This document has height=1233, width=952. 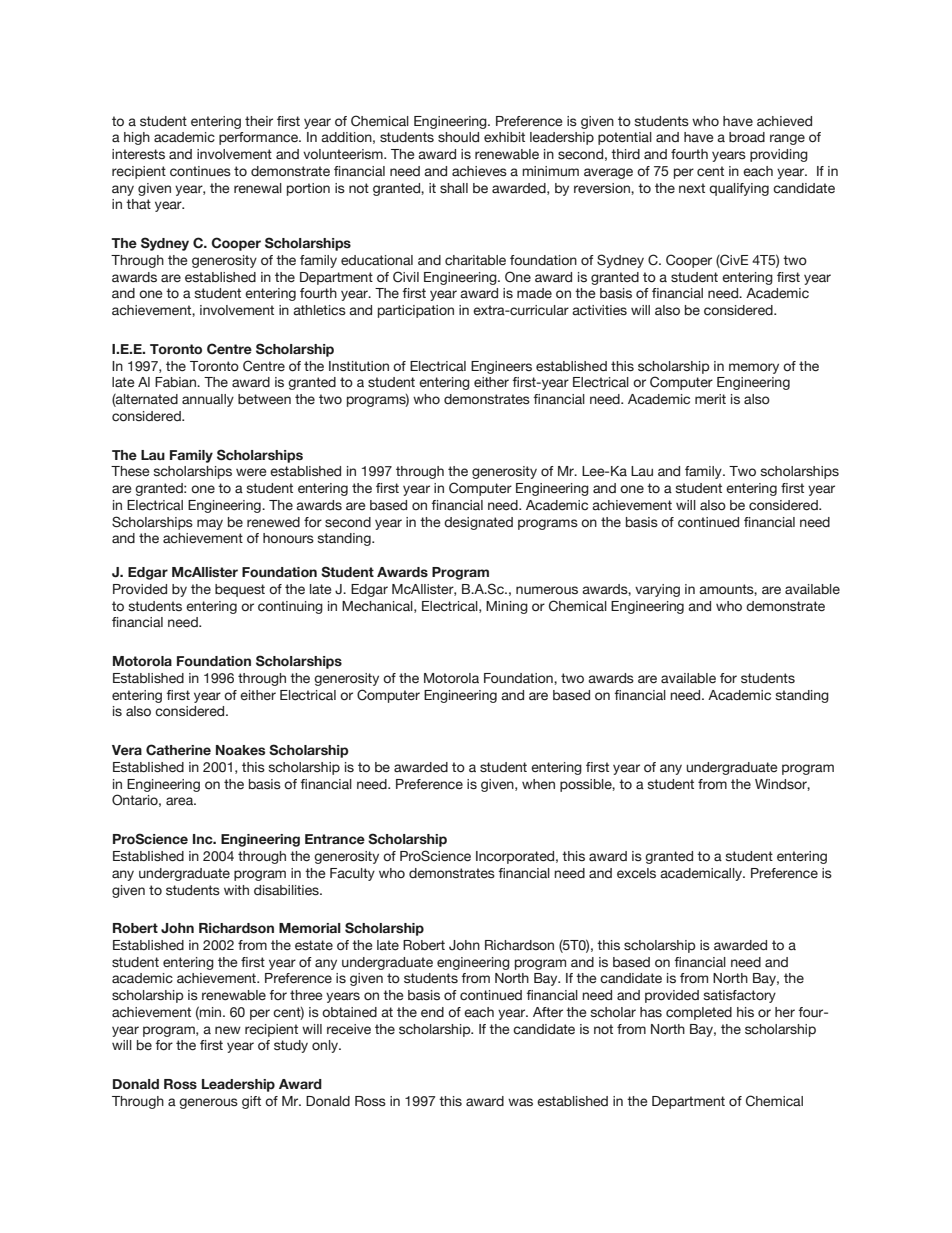 I want to click on varying, so click(x=657, y=590).
